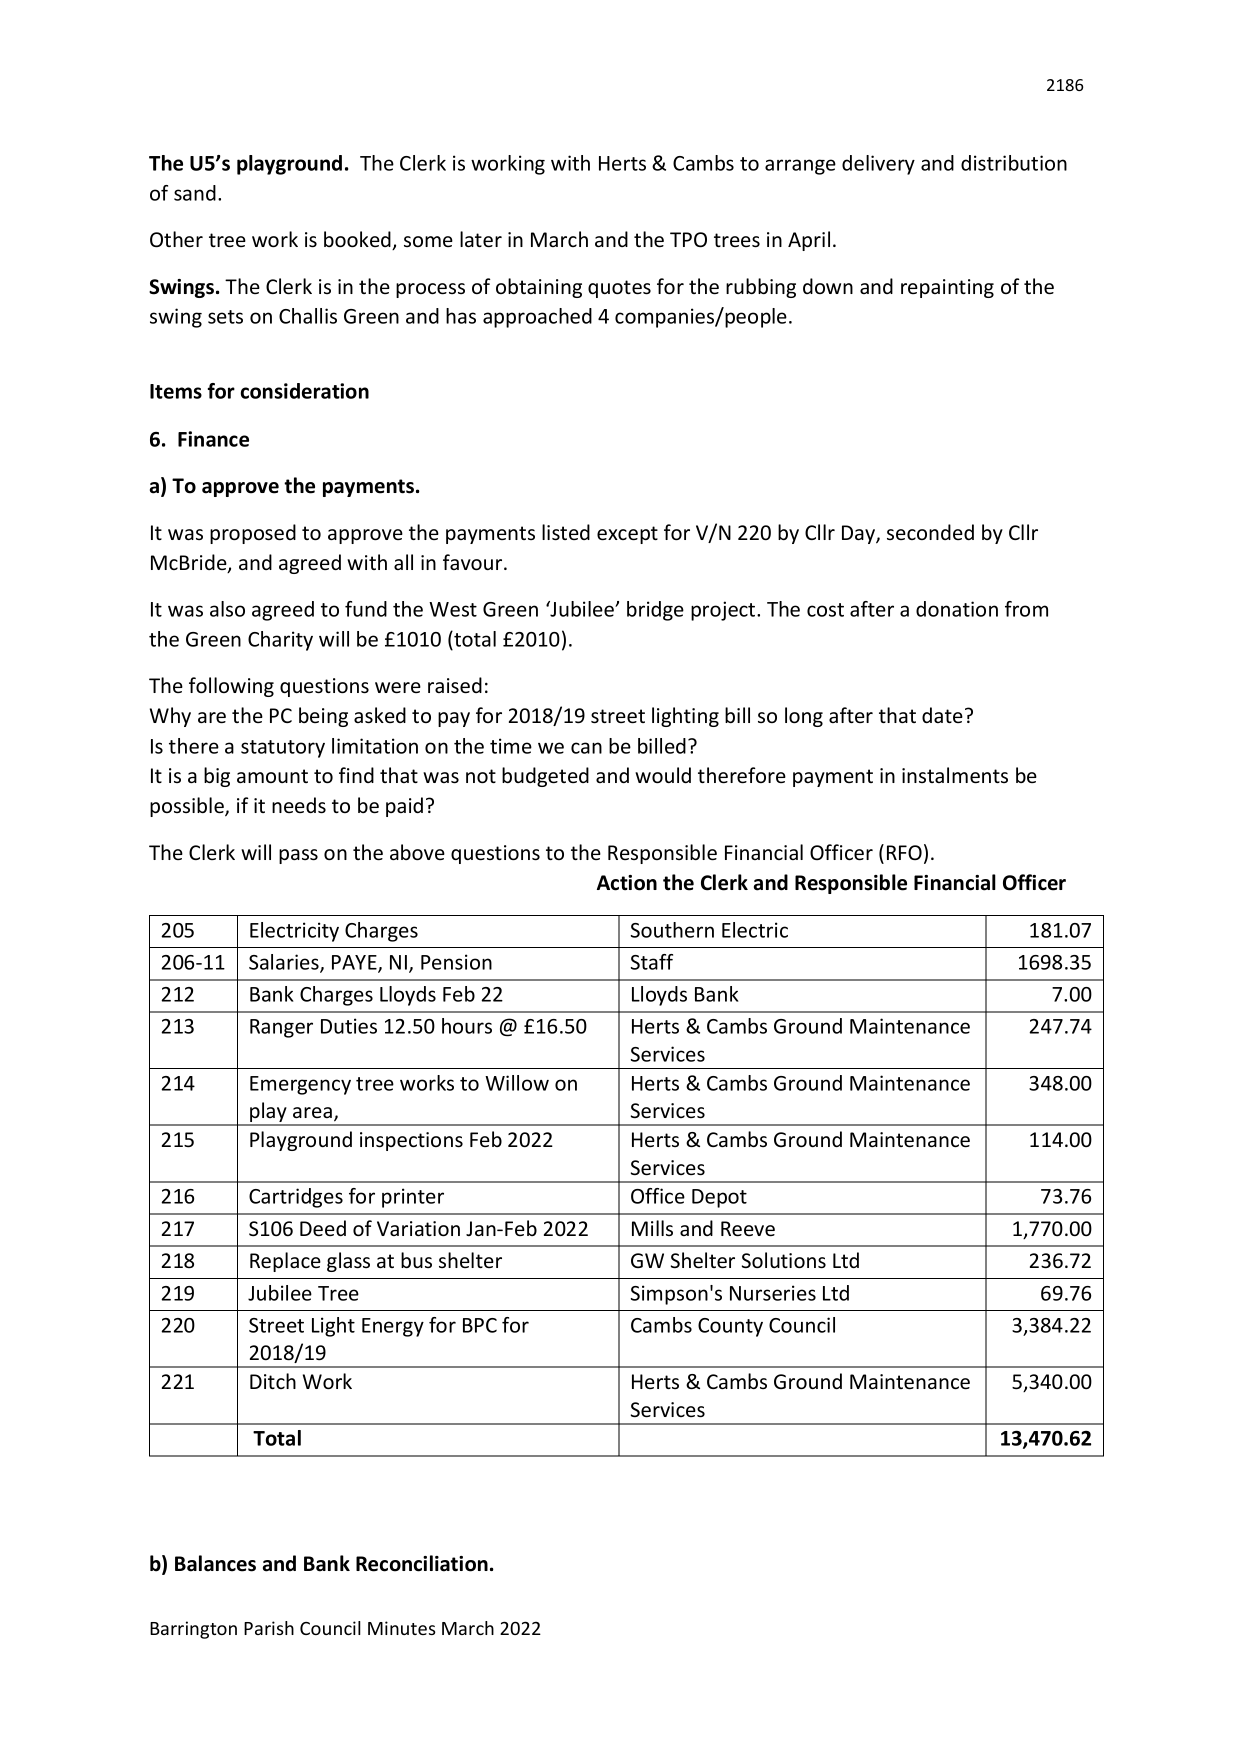  Describe the element at coordinates (955, 775) in the screenshot. I see `instalments` at that location.
